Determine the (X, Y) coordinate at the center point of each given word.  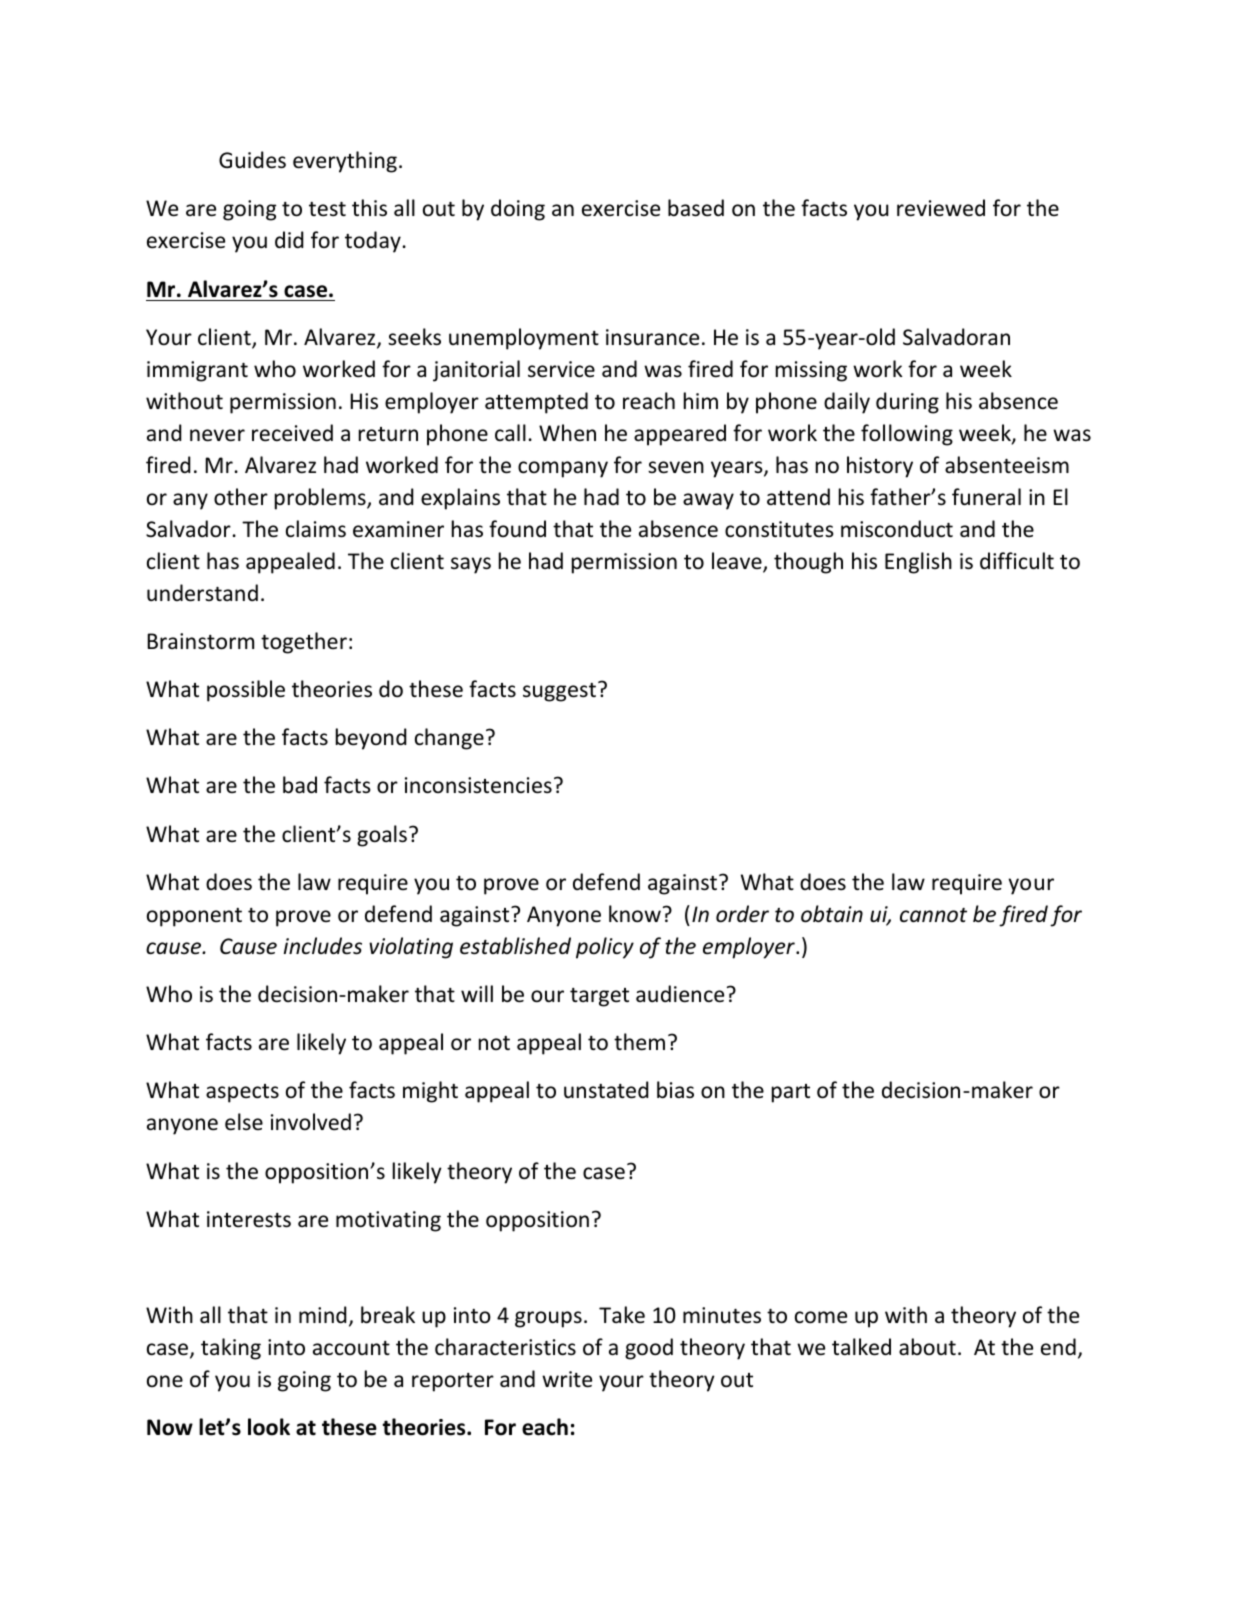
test (327, 209)
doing (518, 210)
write (567, 1379)
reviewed (941, 208)
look (269, 1427)
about (927, 1346)
